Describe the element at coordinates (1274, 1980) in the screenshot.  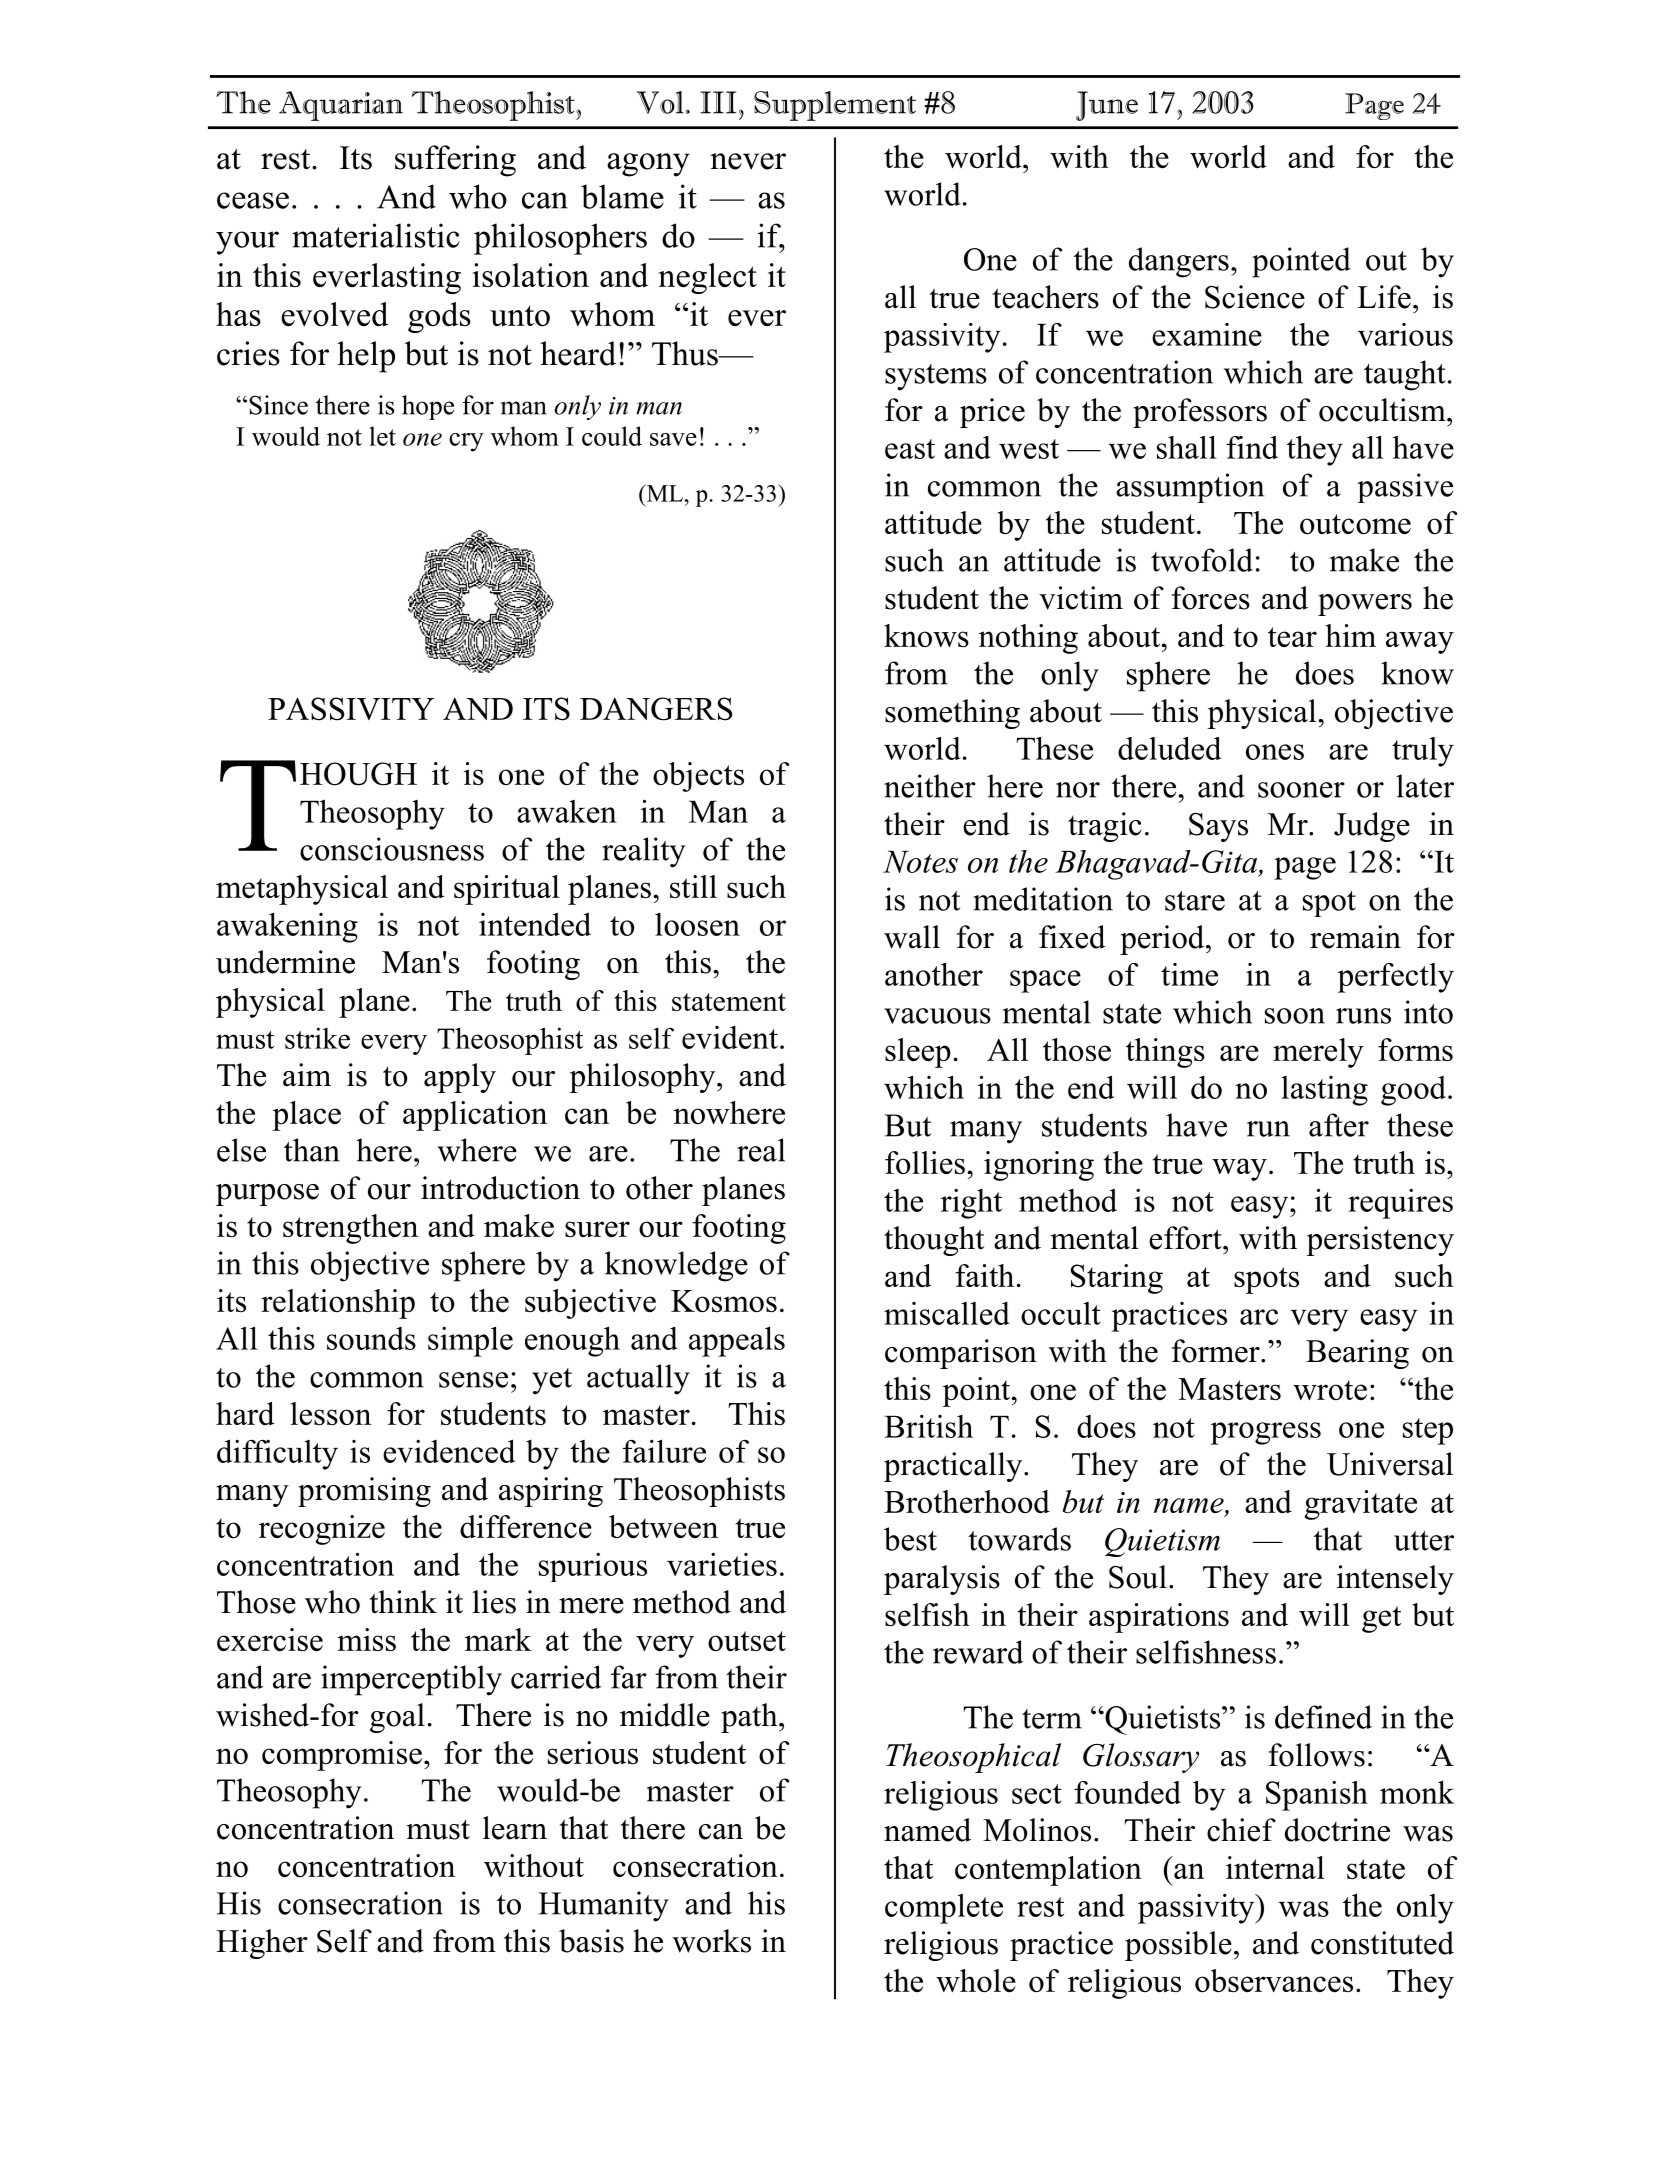
I see `observances` at that location.
